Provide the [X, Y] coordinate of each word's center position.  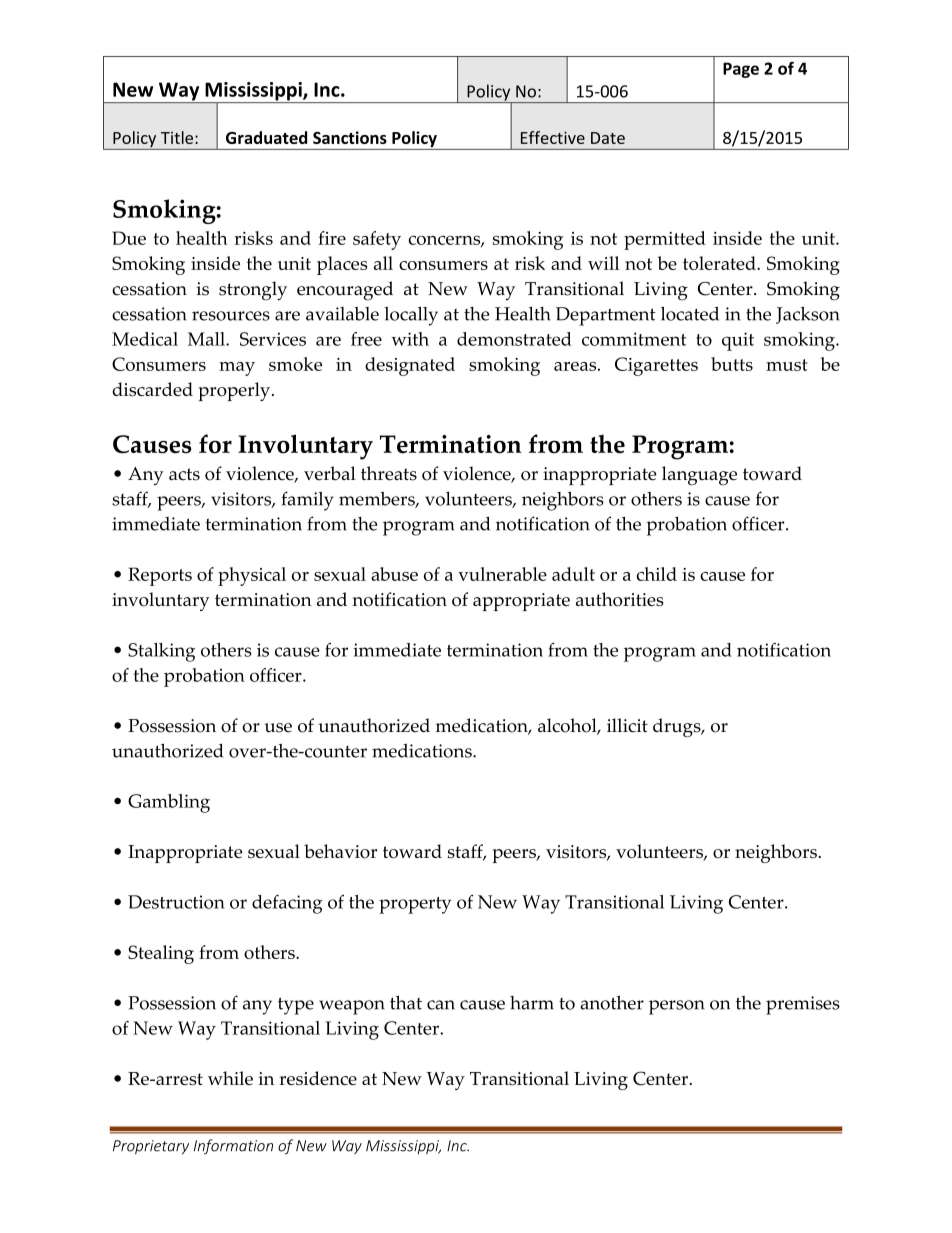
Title [177, 137]
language [699, 475]
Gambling [169, 803]
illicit [627, 725]
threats [389, 473]
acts [184, 474]
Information [233, 1147]
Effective [553, 137]
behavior [340, 851]
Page [741, 70]
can [441, 1005]
